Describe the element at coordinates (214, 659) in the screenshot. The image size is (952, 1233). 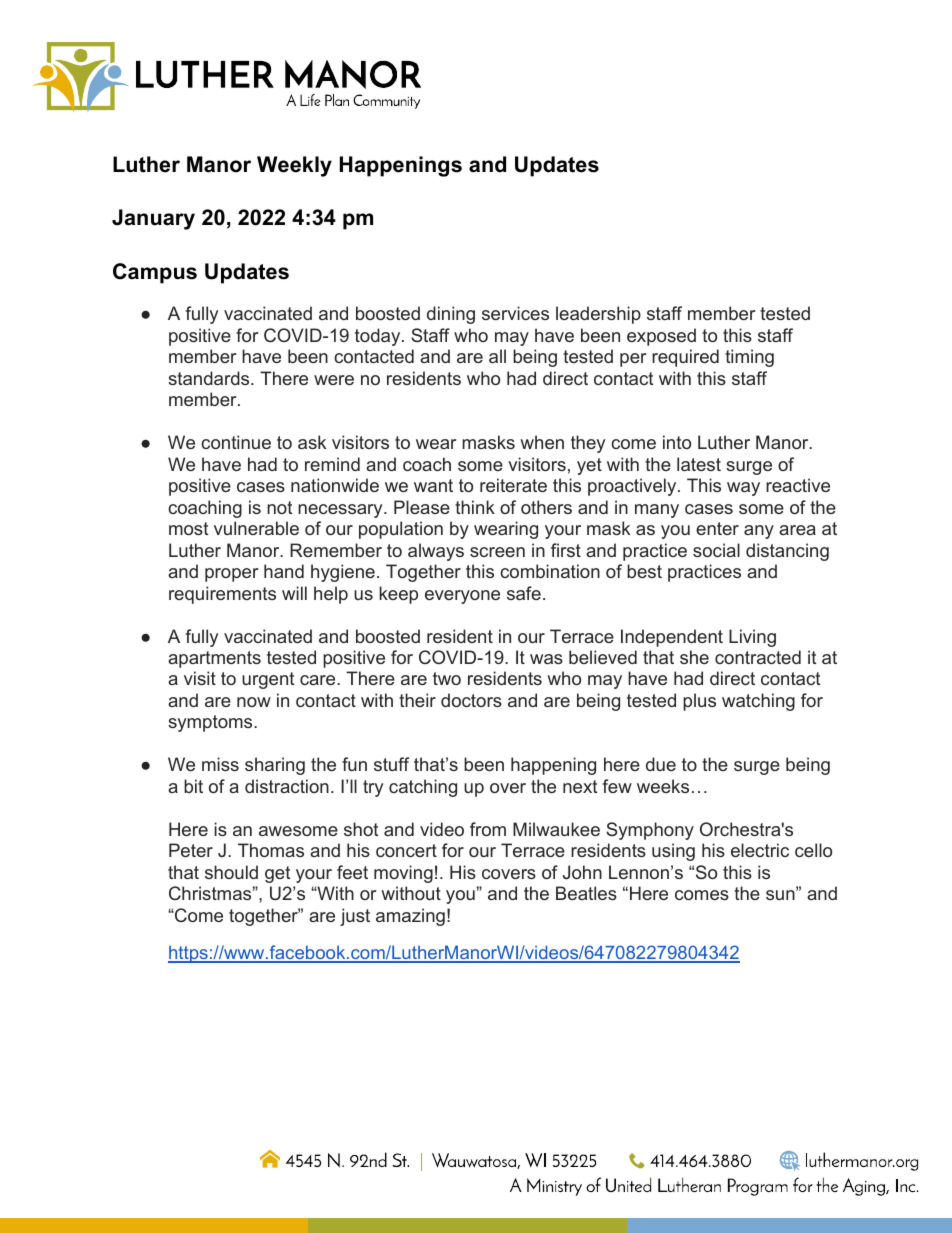
I see `apartments` at that location.
